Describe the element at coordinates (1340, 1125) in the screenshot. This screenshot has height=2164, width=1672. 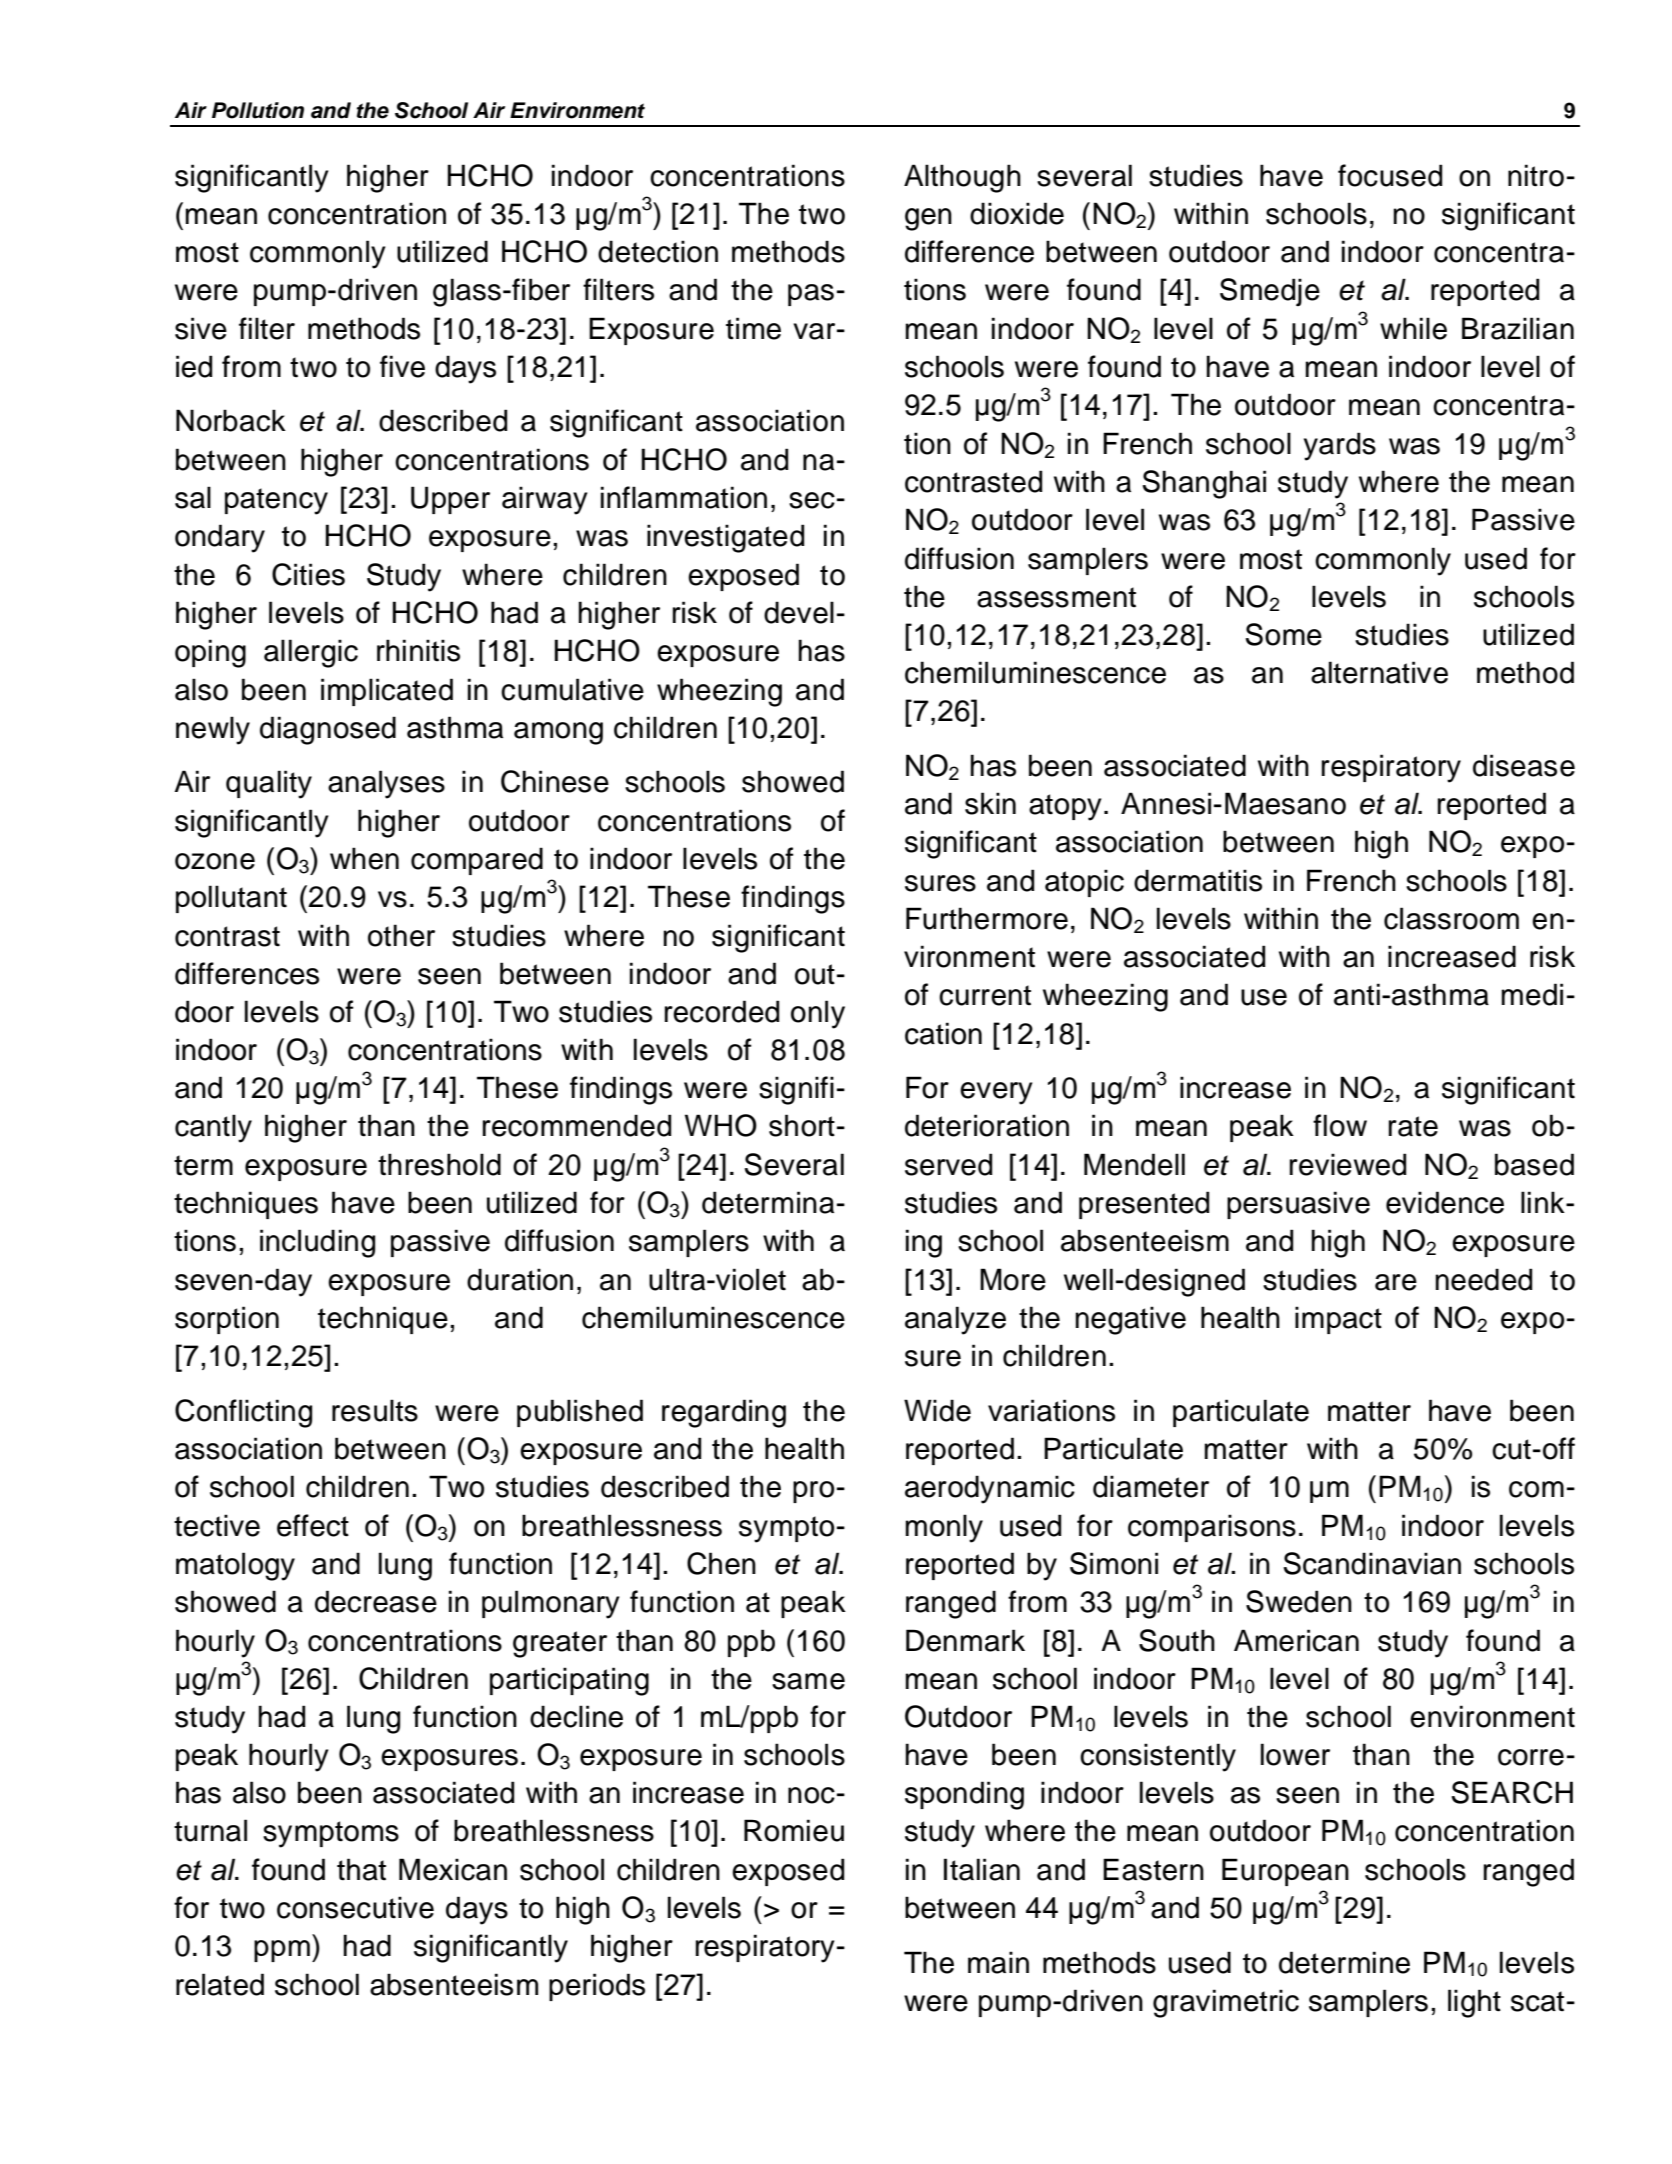
I see `flow` at that location.
